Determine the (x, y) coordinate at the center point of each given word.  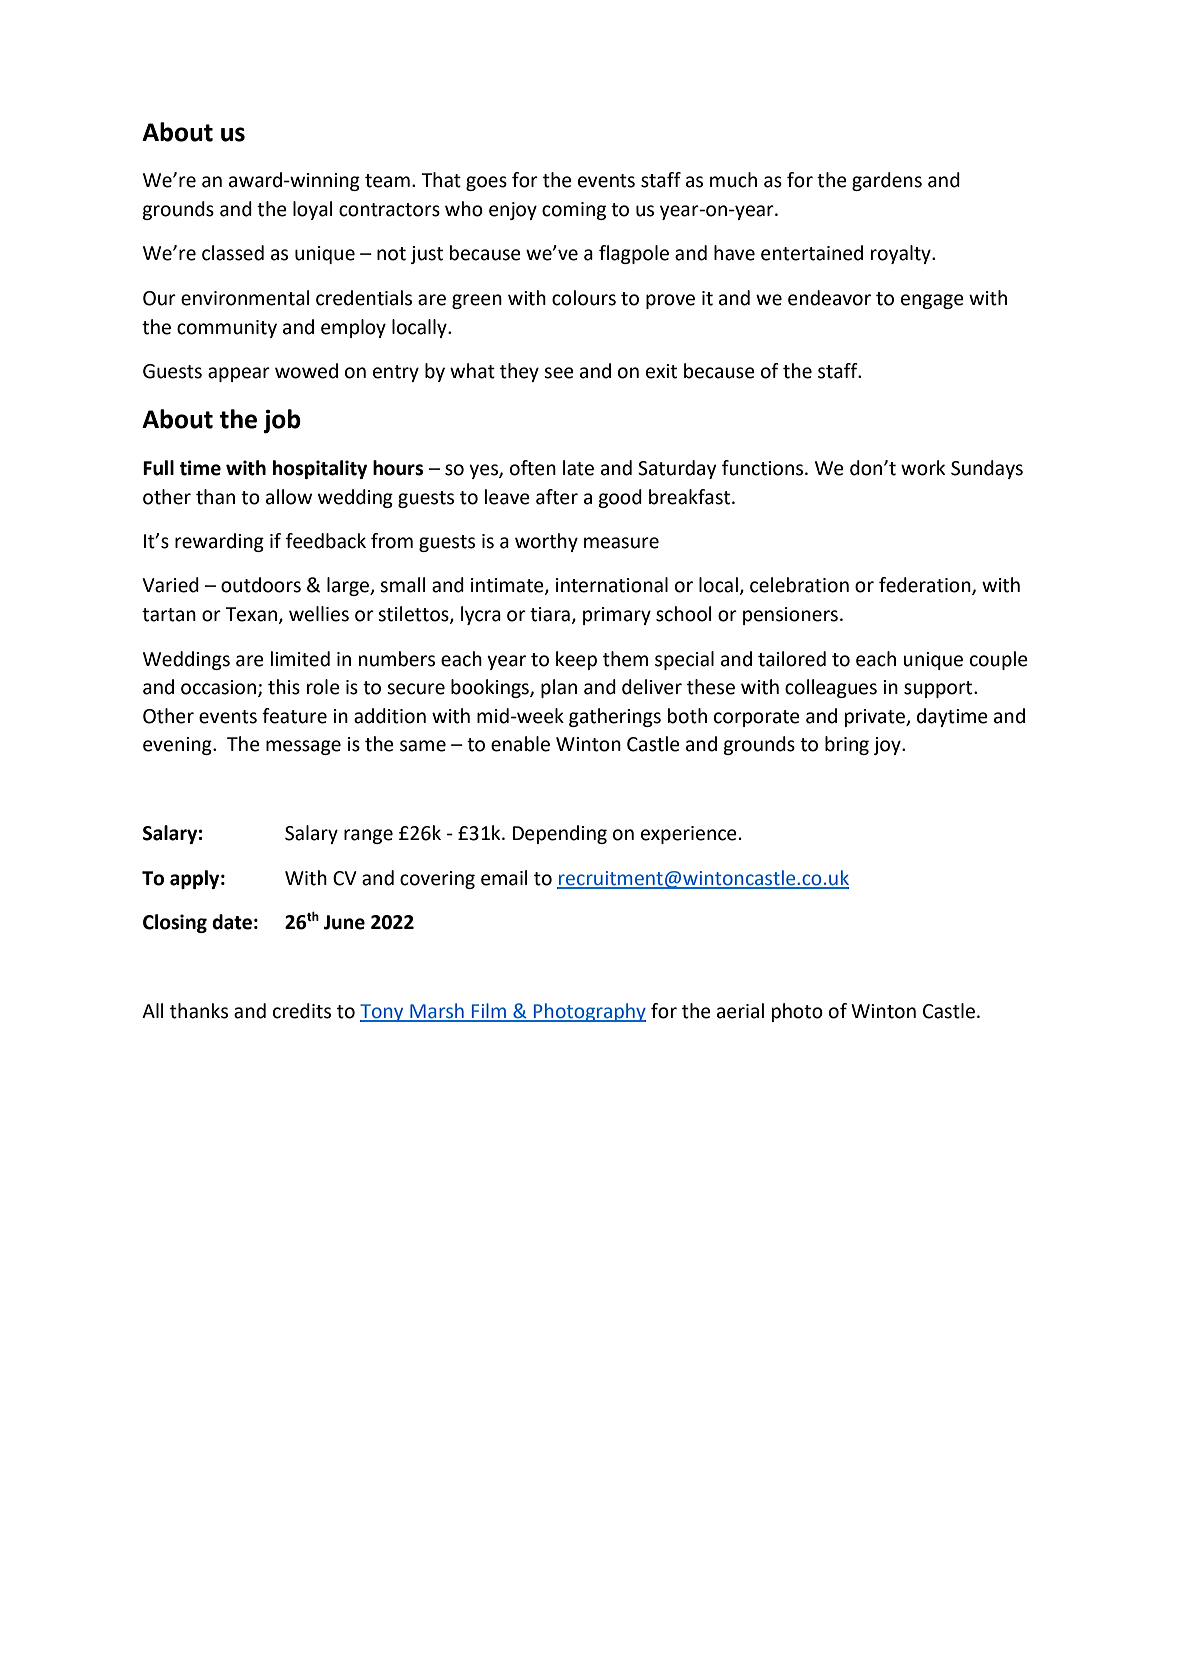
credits (302, 1011)
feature (294, 716)
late (578, 468)
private (876, 718)
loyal (312, 210)
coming (574, 211)
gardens (887, 181)
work (923, 468)
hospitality (320, 469)
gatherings (615, 717)
